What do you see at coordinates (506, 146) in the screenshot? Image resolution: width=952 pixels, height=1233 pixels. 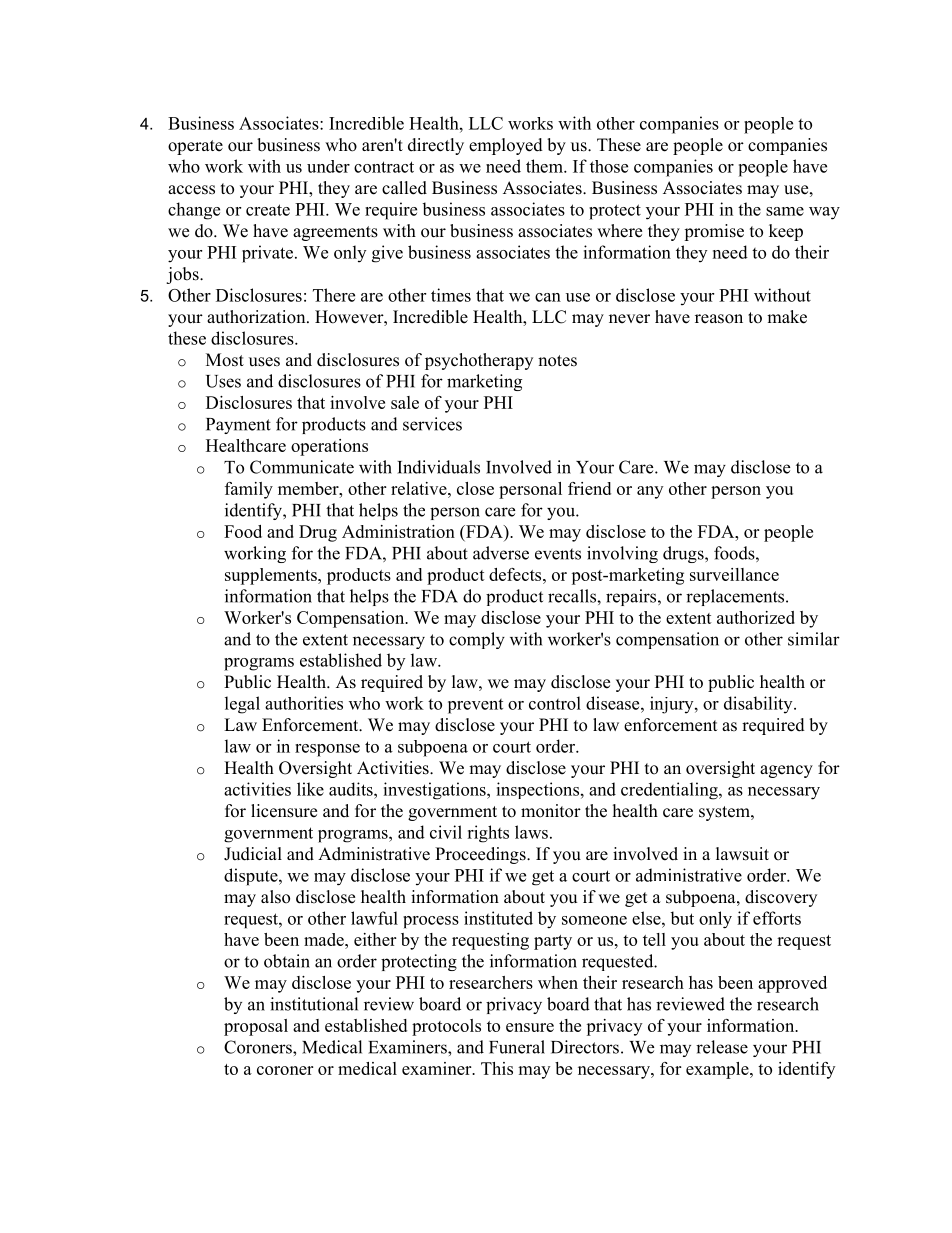 I see `employed` at bounding box center [506, 146].
